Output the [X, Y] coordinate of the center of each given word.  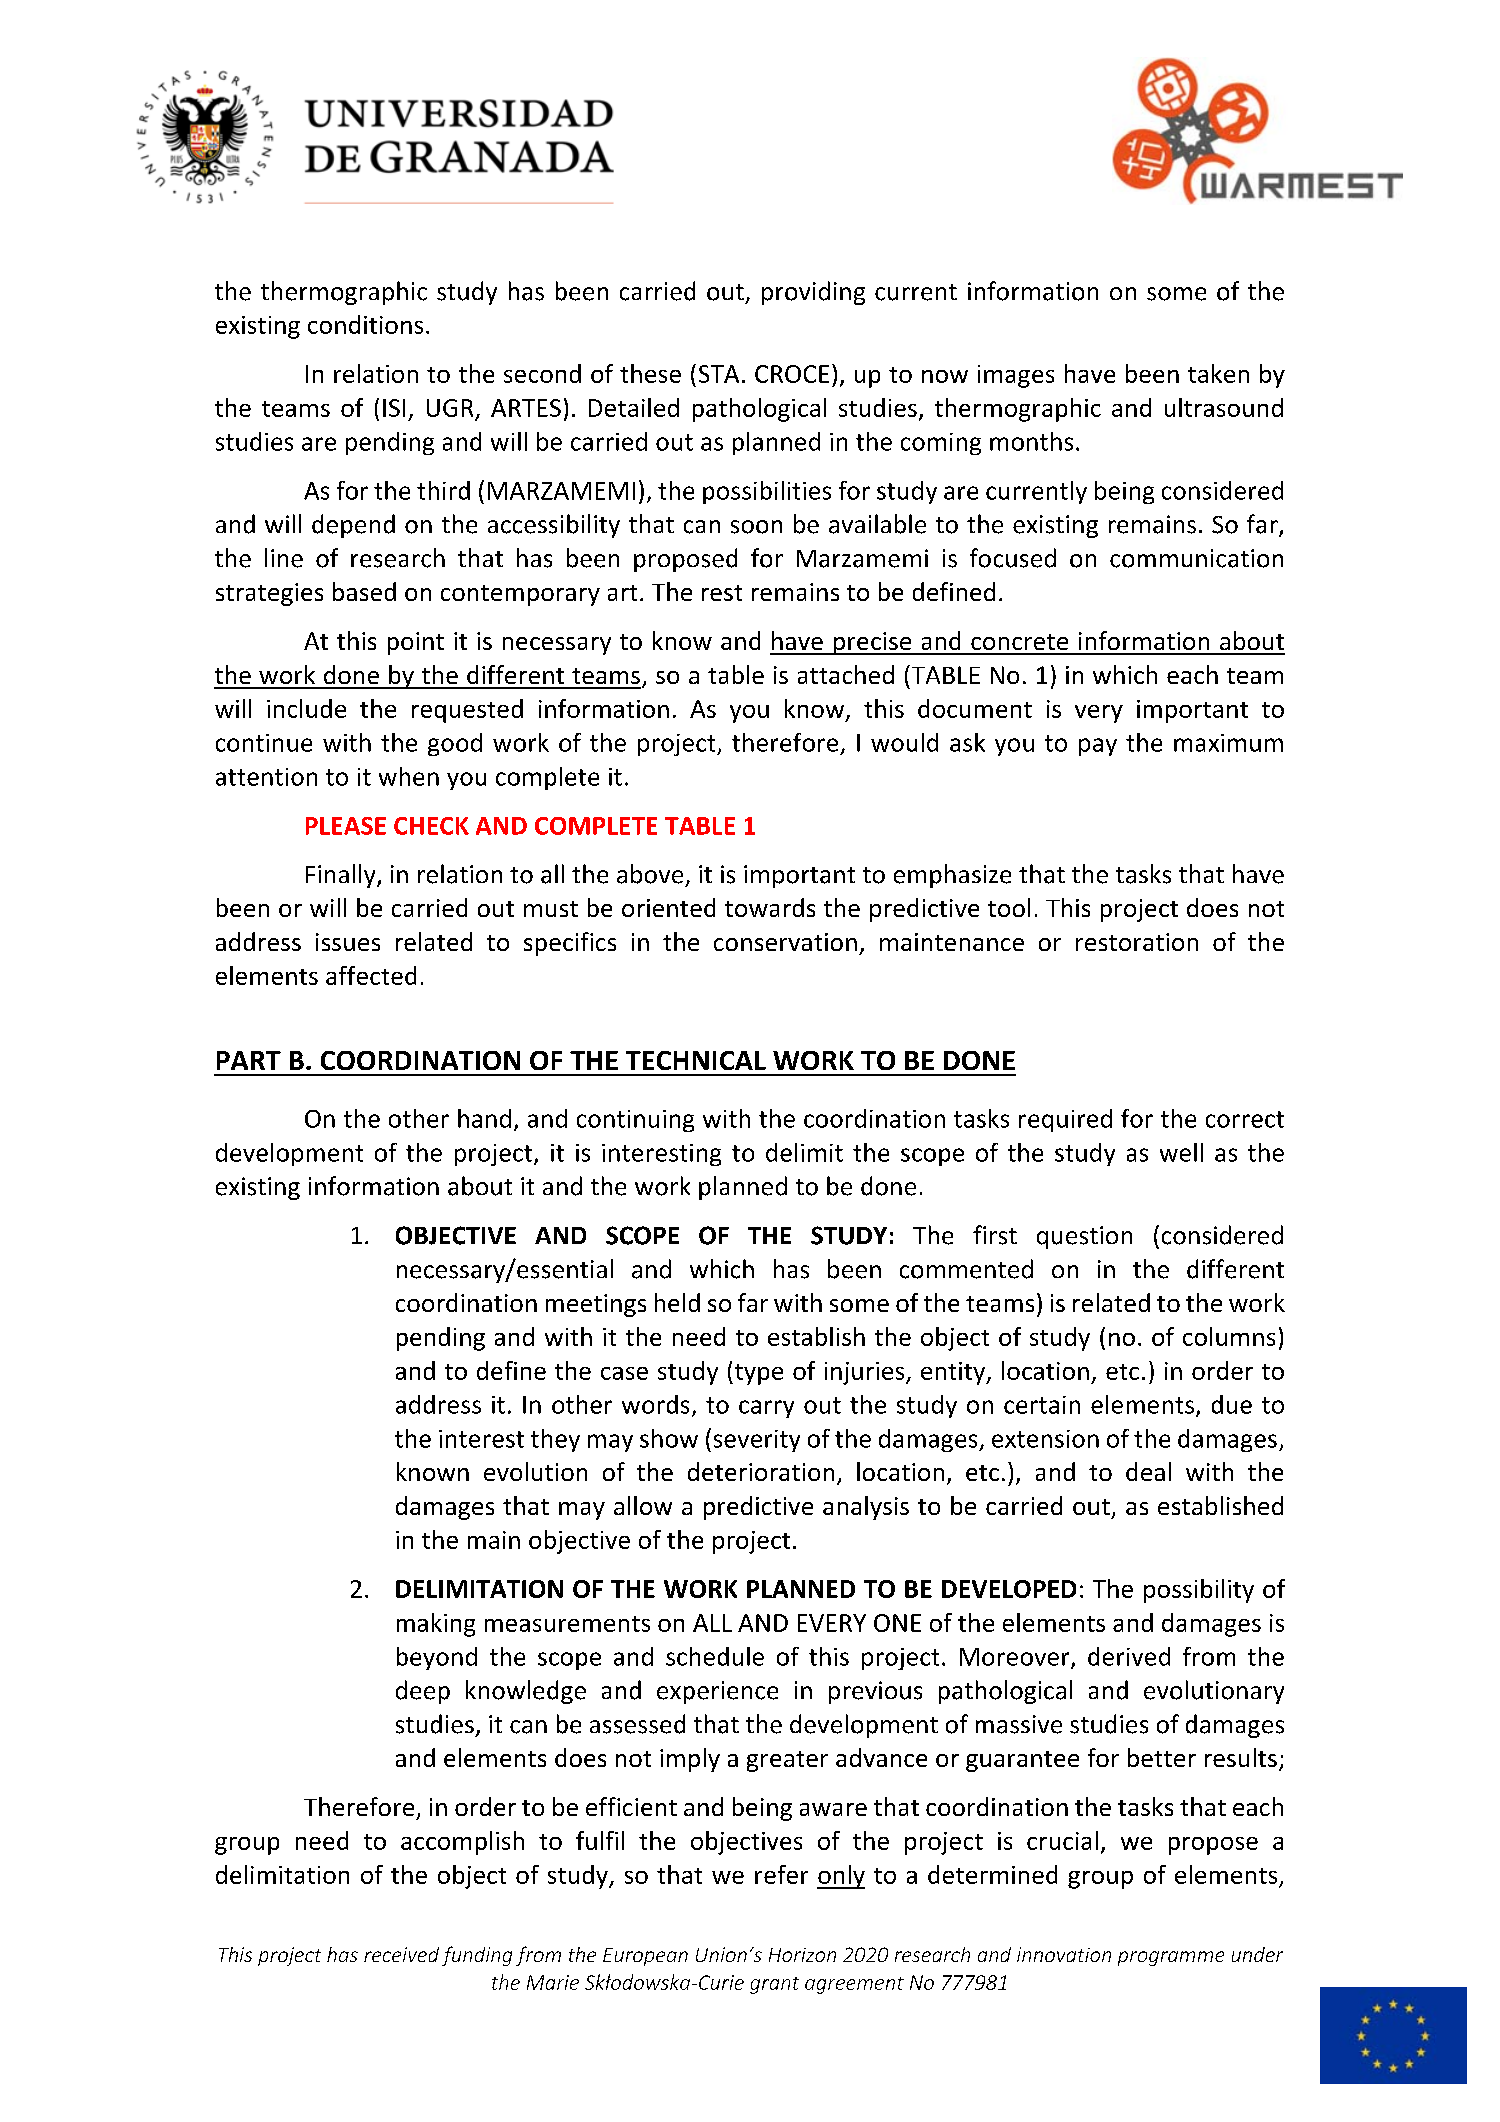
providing [813, 293]
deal [1148, 1471]
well [1181, 1152]
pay [1098, 747]
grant [774, 1985]
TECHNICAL [696, 1060]
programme [1171, 1958]
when [409, 776]
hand [484, 1118]
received [401, 1954]
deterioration [761, 1471]
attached [846, 674]
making [436, 1625]
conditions [365, 324]
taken [1218, 373]
